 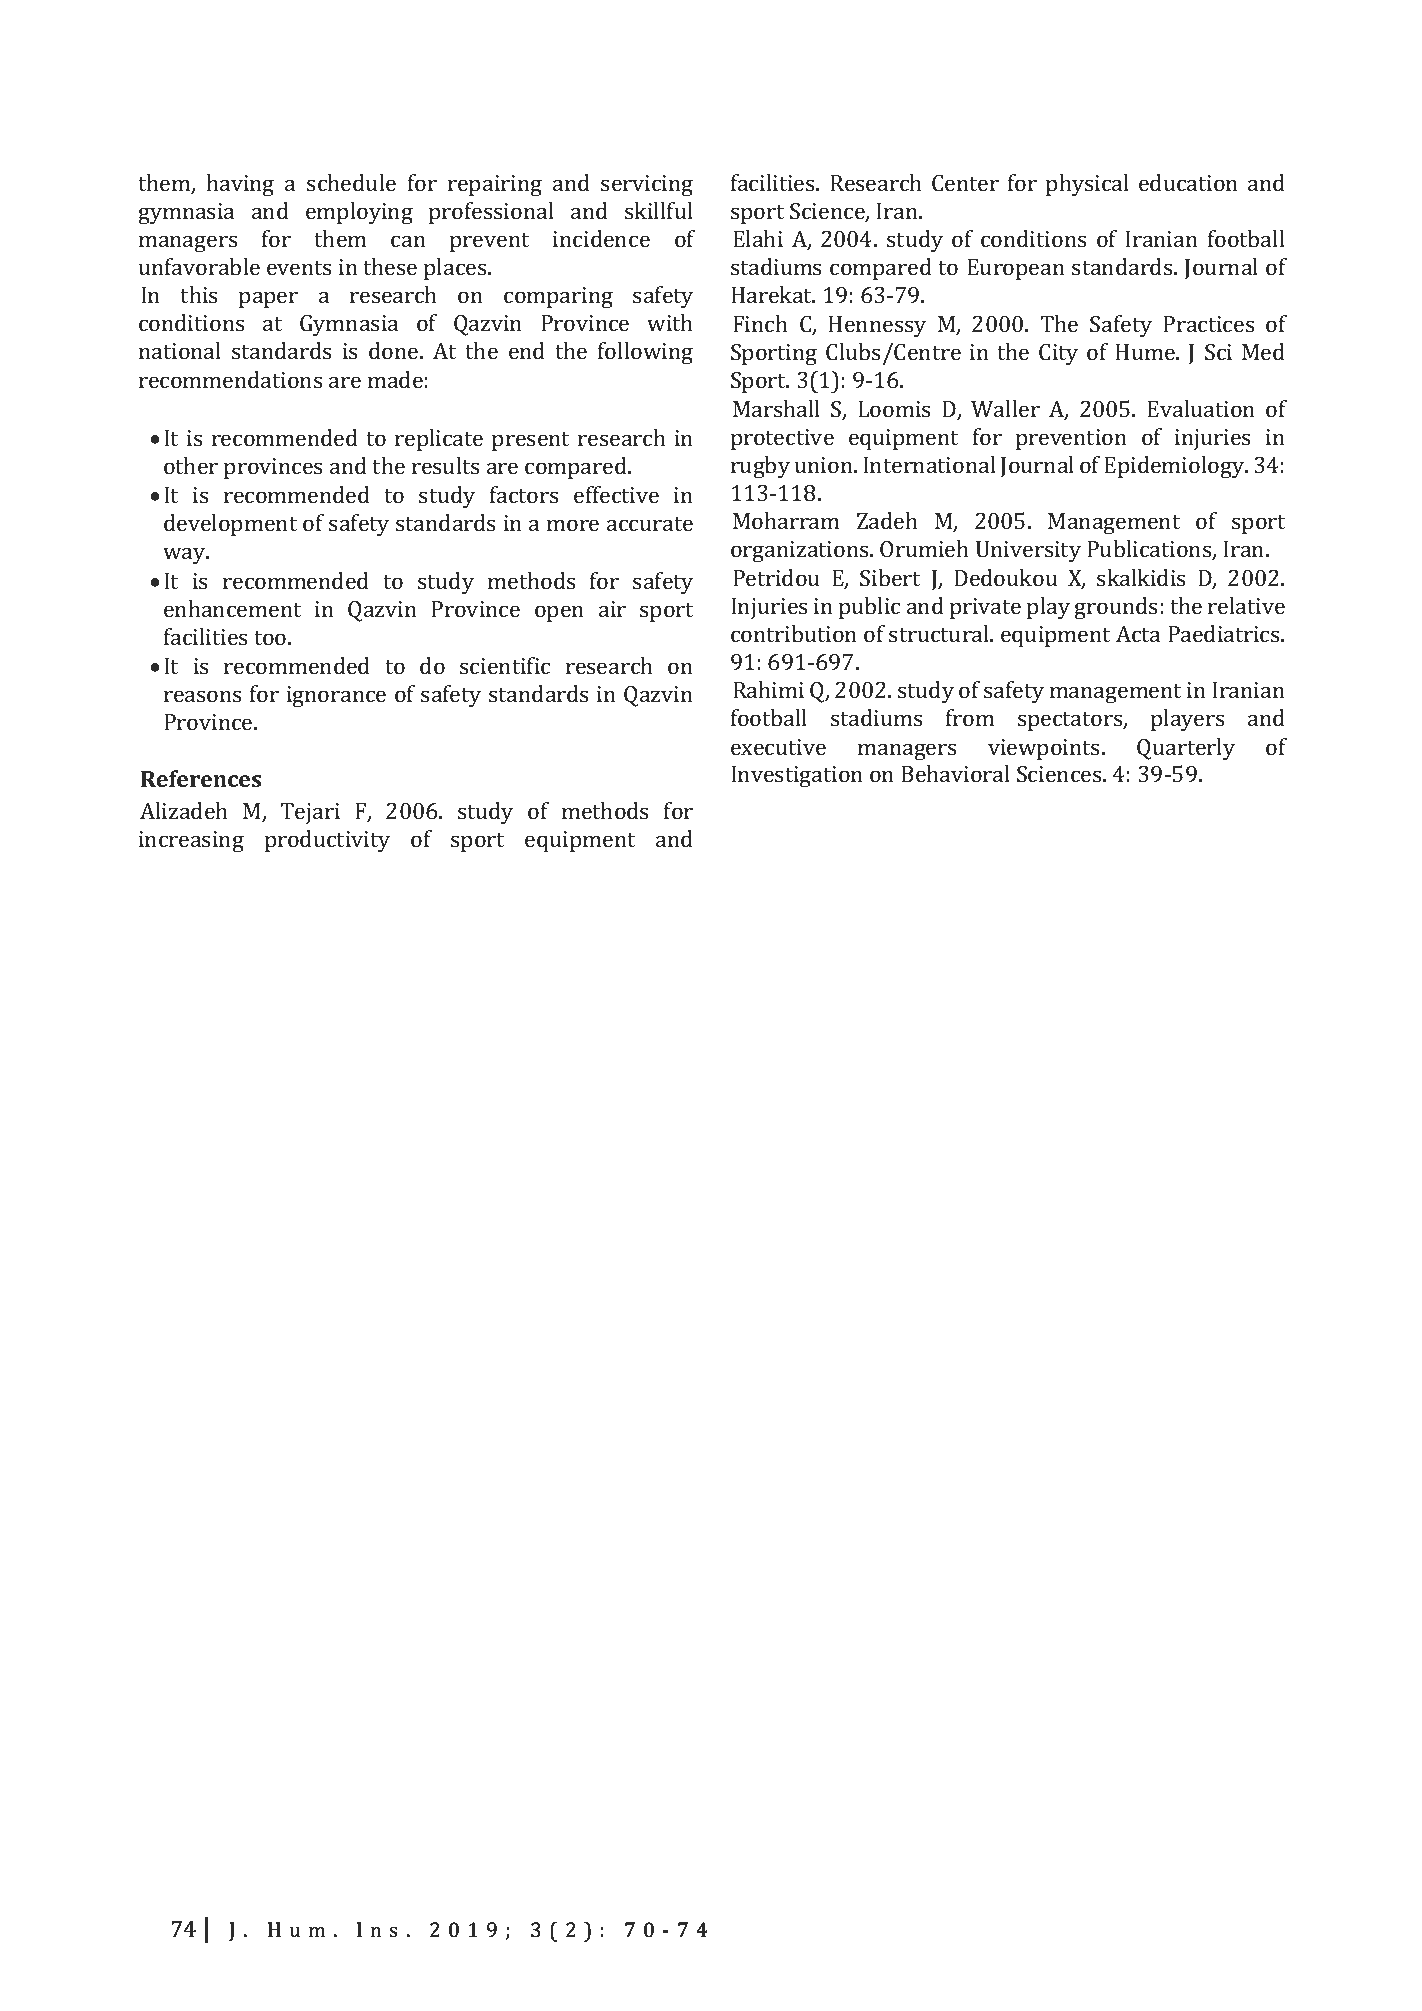 What do you see at coordinates (797, 776) in the screenshot?
I see `Investigation` at bounding box center [797, 776].
